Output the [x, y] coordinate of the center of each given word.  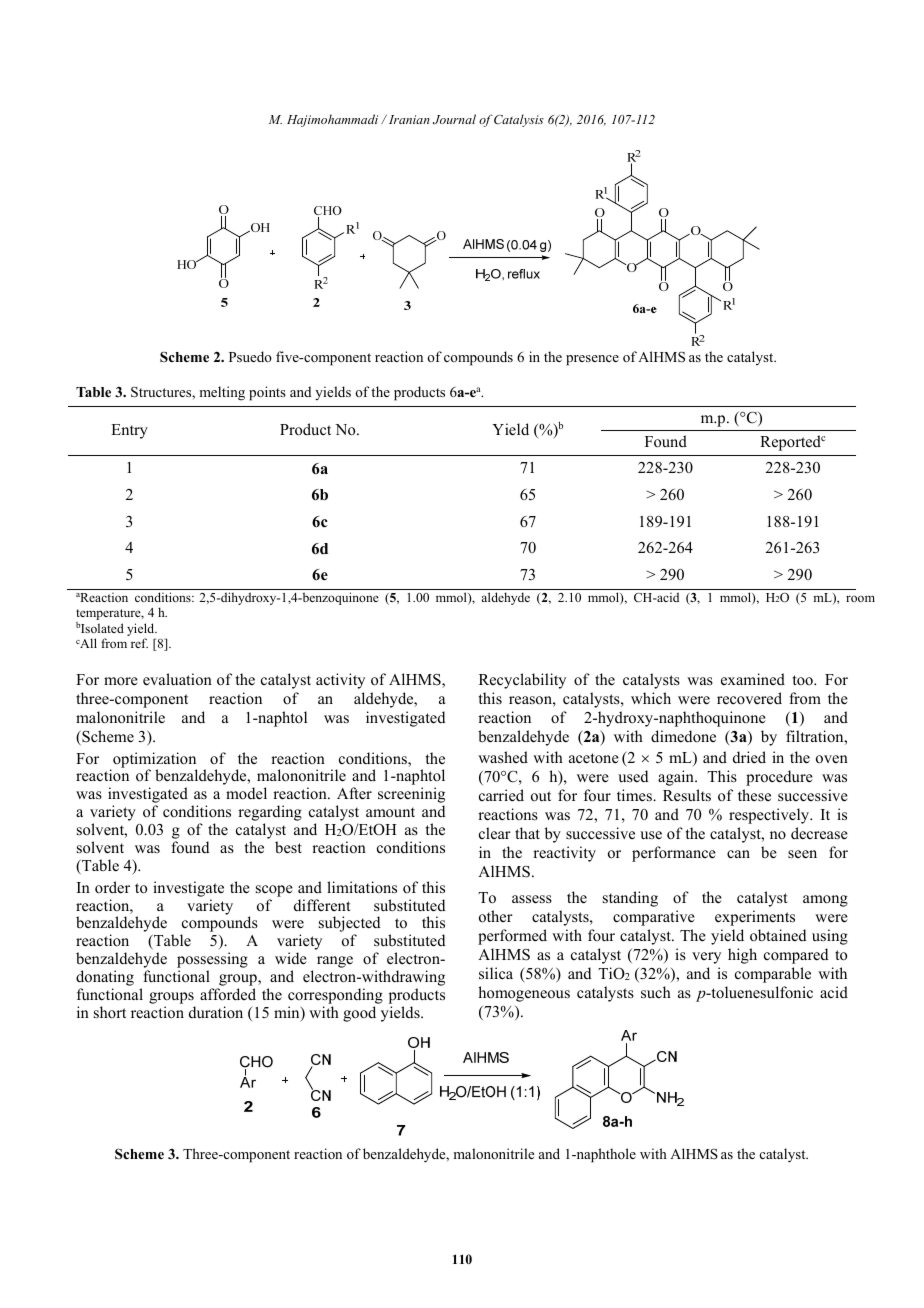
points [267, 393]
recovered [749, 698]
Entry [129, 431]
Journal [454, 119]
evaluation [177, 679]
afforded [228, 994]
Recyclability [522, 681]
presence [592, 360]
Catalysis [519, 120]
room [860, 598]
